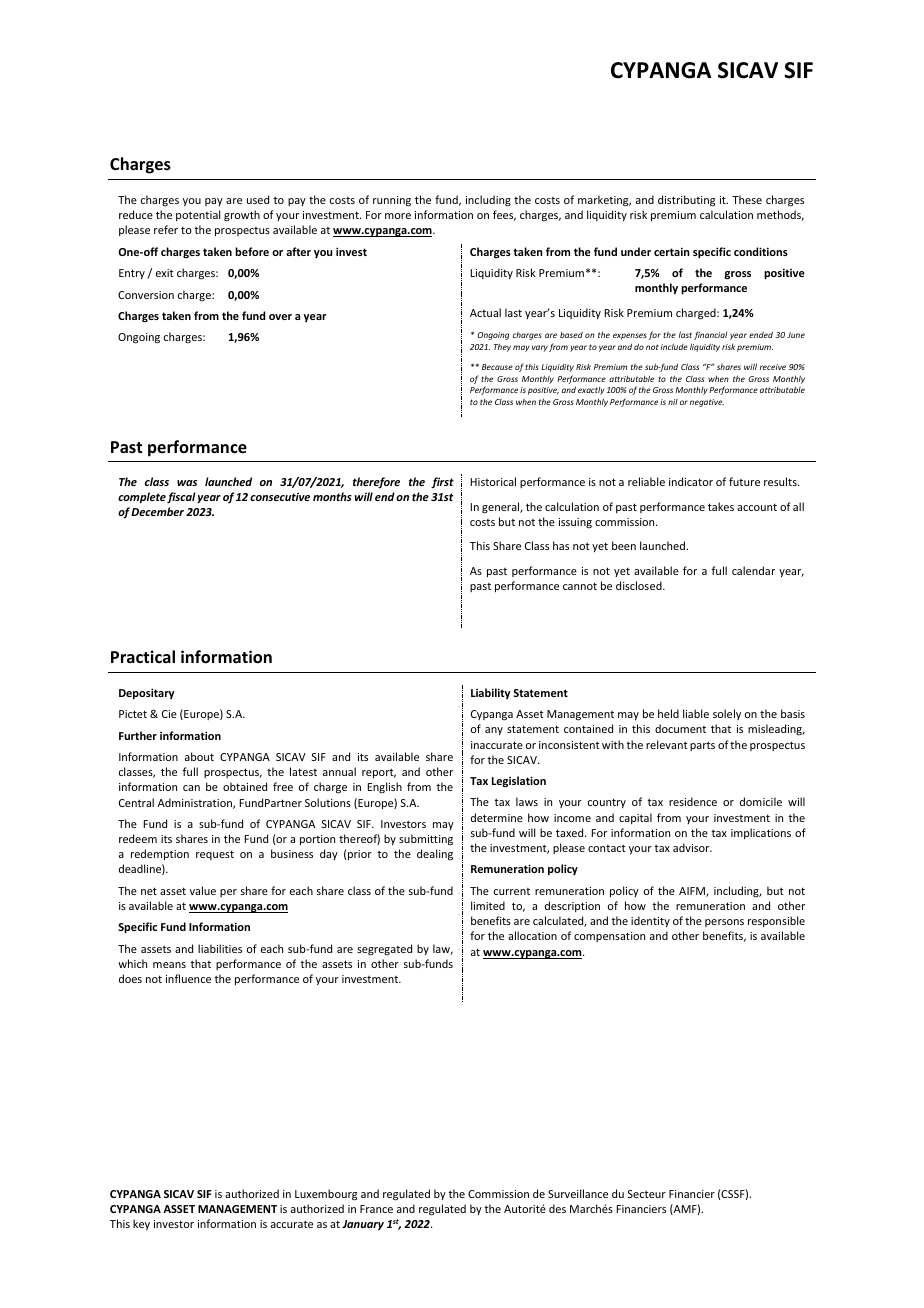 The height and width of the page is (1308, 924). Describe the element at coordinates (196, 803) in the page. I see `Administration` at that location.
